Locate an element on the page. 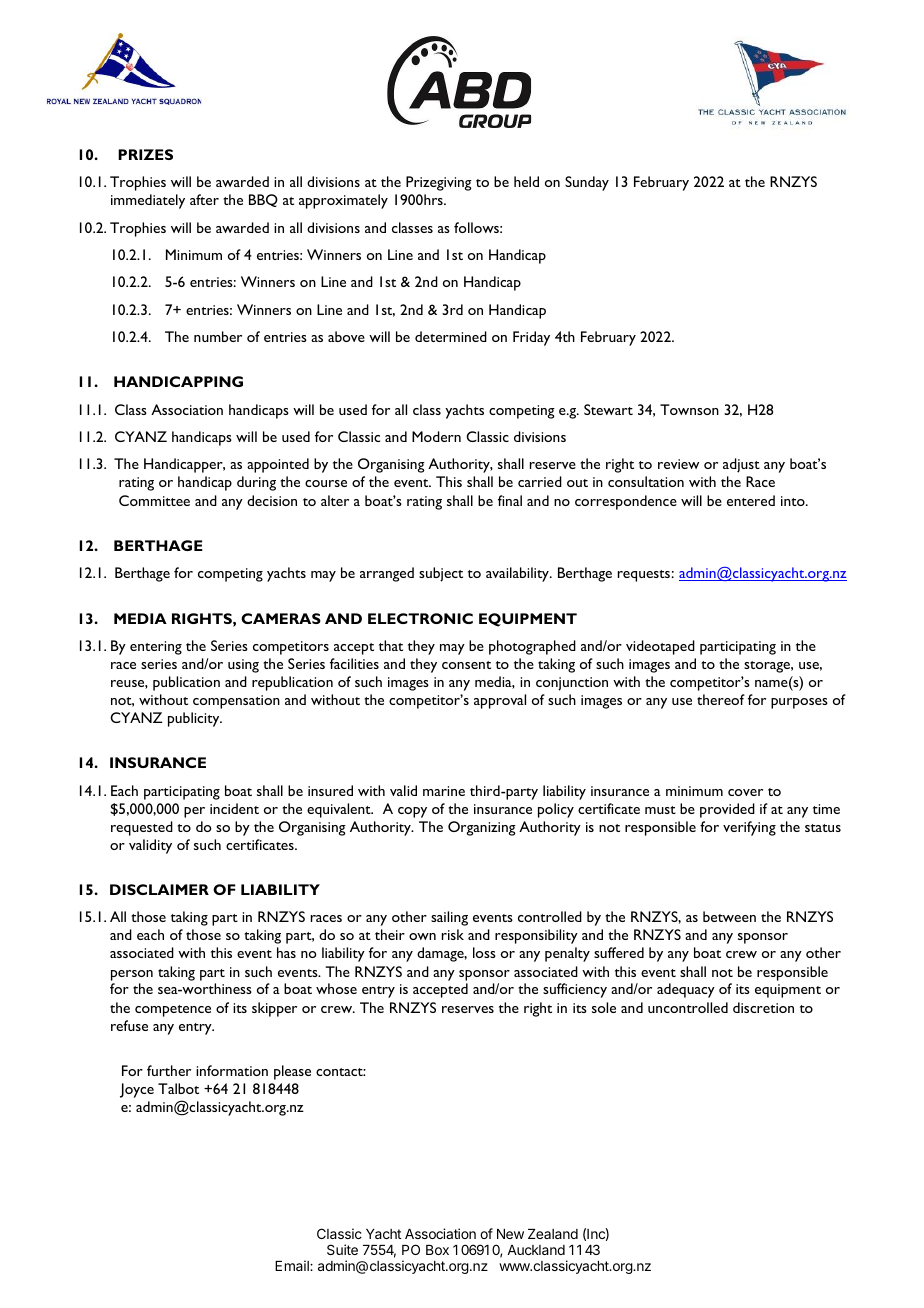 The height and width of the document is (1308, 924). discretion is located at coordinates (763, 1007).
